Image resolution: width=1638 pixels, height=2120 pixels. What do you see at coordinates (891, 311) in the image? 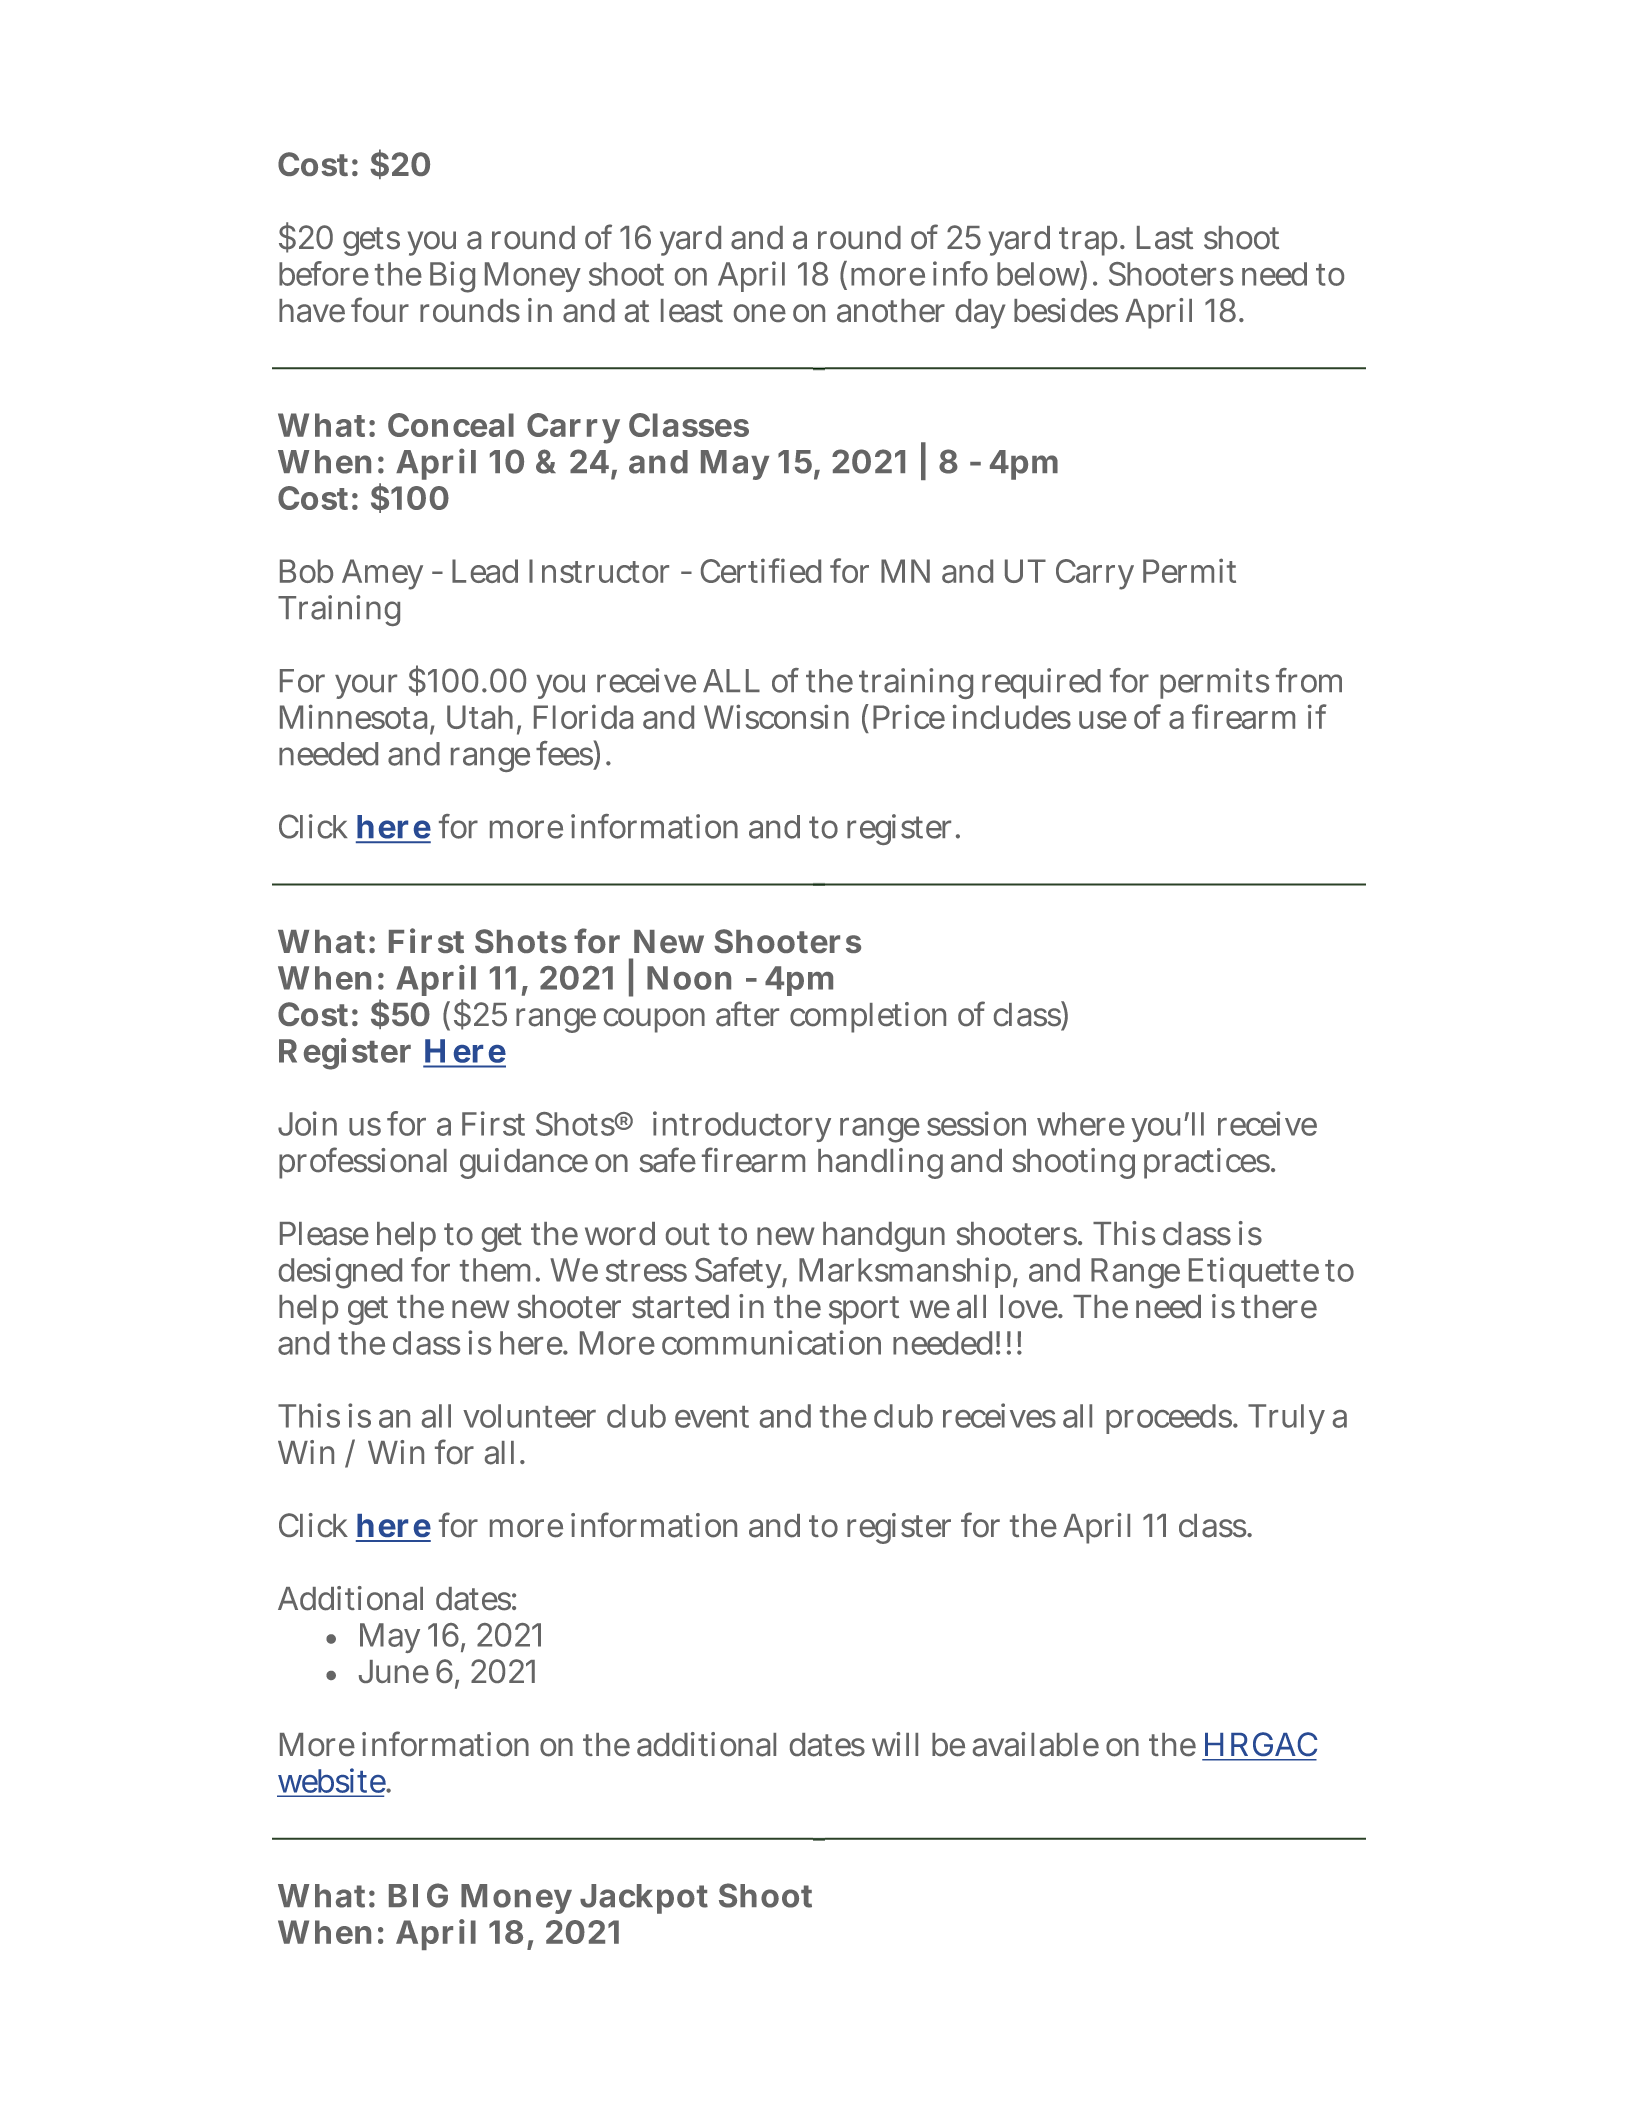
I see `another` at bounding box center [891, 311].
